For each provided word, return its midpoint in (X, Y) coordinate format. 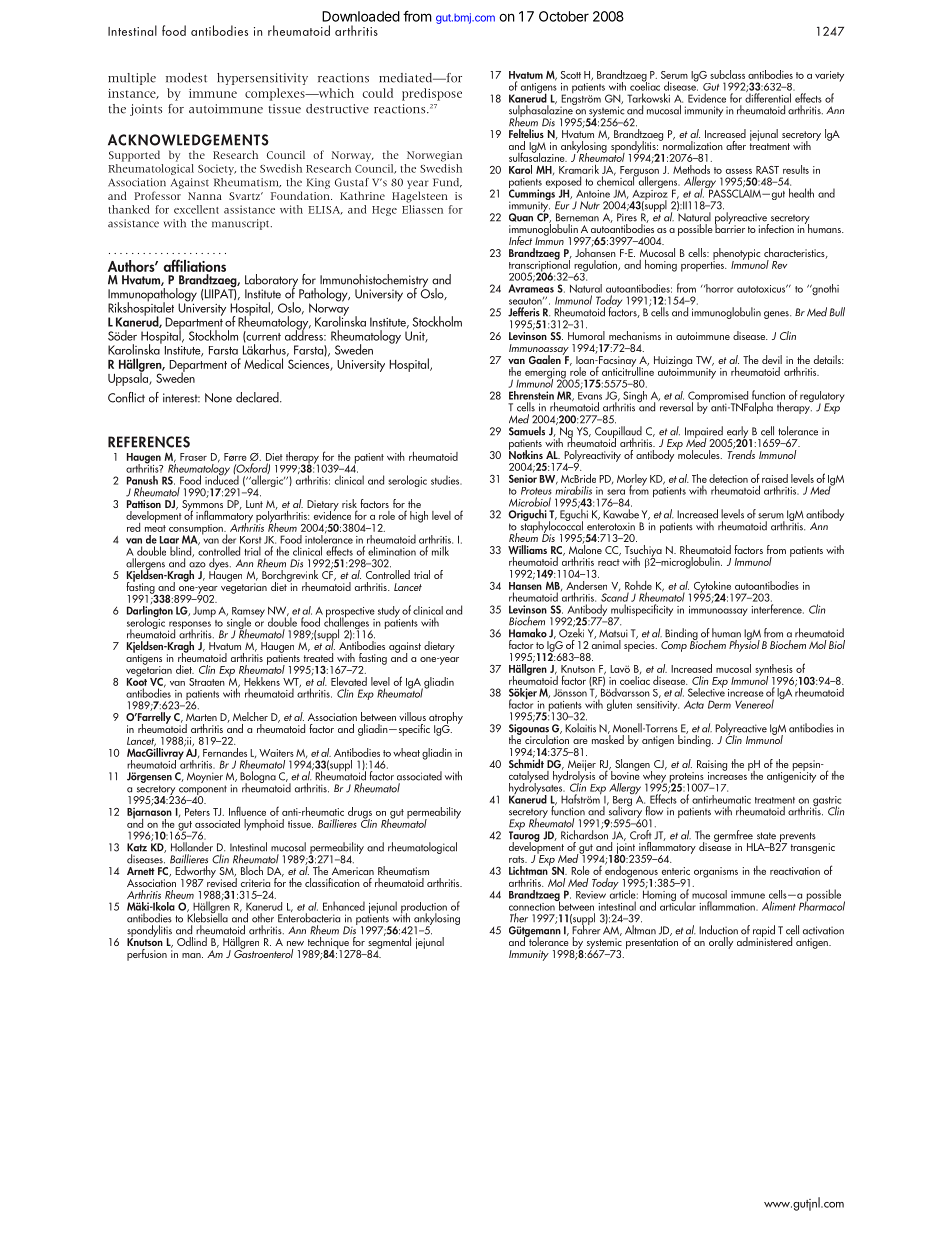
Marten (201, 717)
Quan (521, 217)
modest (186, 78)
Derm (719, 704)
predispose (432, 94)
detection (728, 478)
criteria (255, 883)
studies (446, 480)
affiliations (194, 265)
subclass (727, 74)
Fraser (193, 457)
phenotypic (736, 255)
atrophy (446, 719)
